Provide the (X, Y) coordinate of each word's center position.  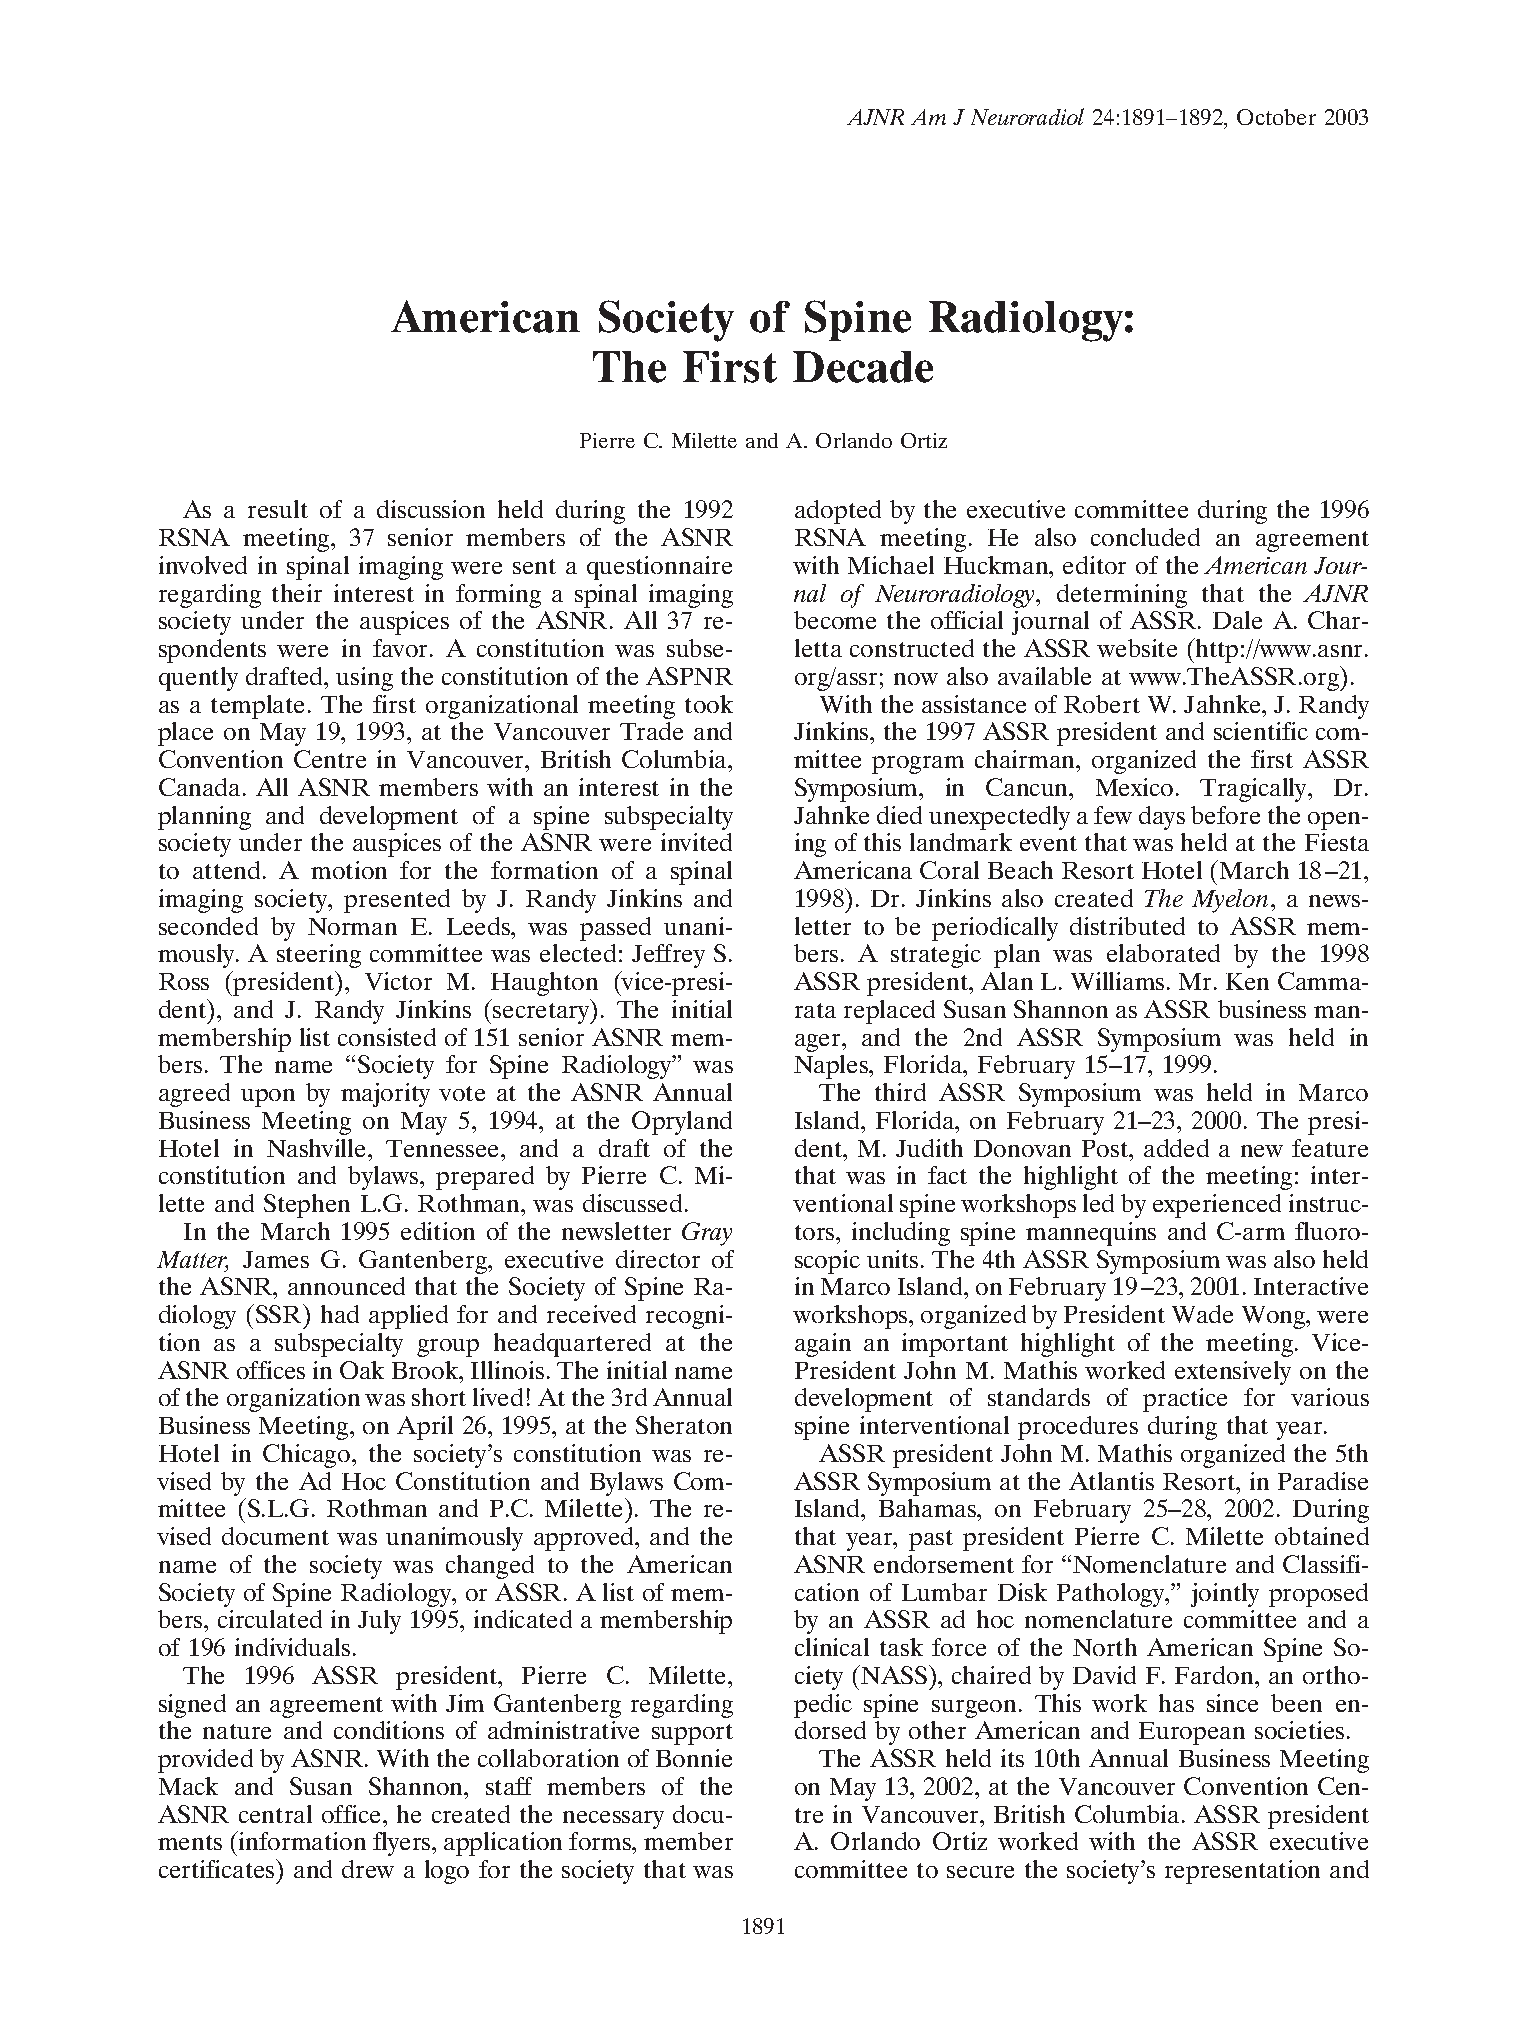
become (835, 620)
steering (319, 956)
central (275, 1814)
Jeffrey (668, 956)
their (297, 593)
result (278, 509)
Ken (1247, 981)
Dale (1237, 620)
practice (1185, 1400)
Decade (863, 367)
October (1276, 117)
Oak (362, 1370)
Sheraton (684, 1425)
